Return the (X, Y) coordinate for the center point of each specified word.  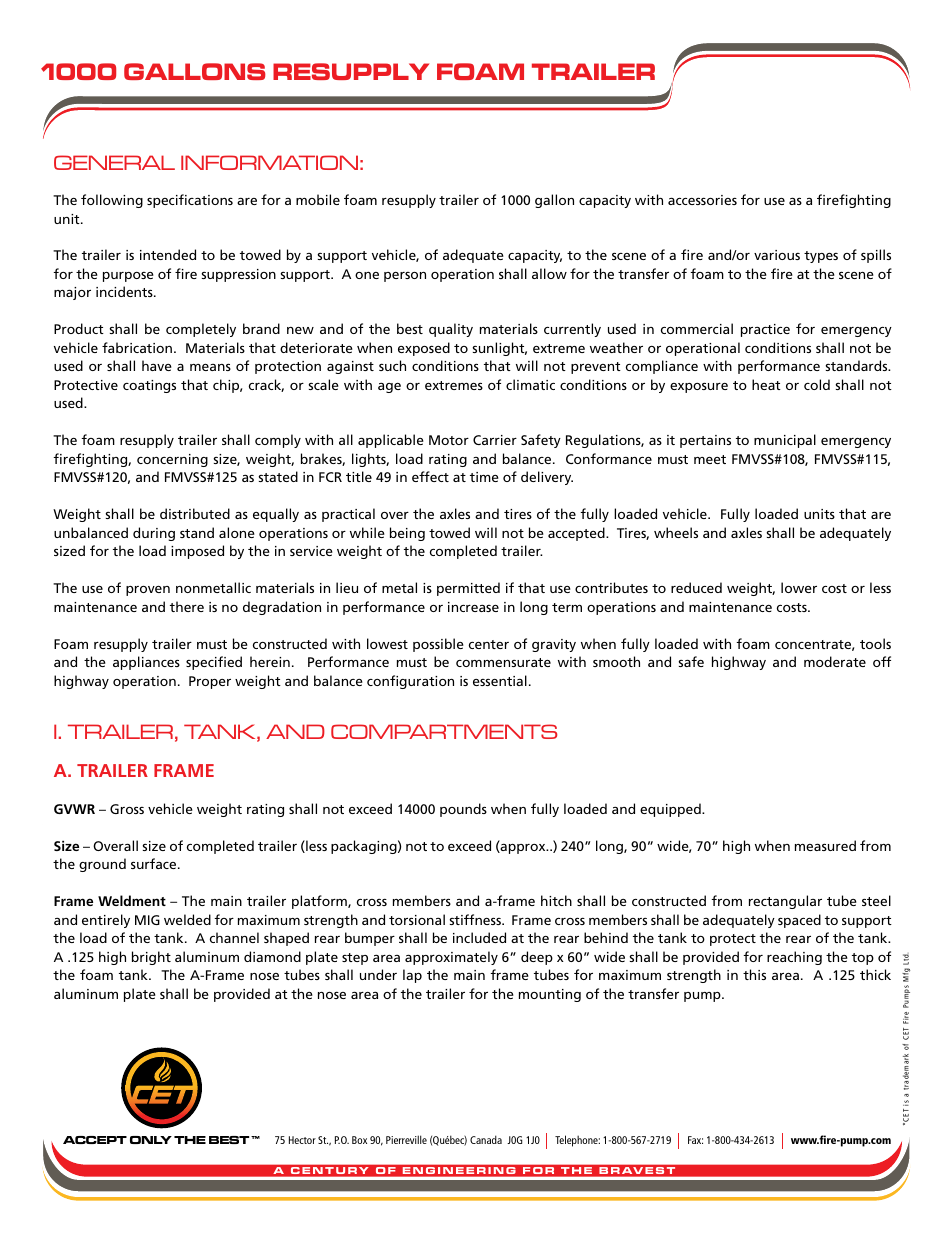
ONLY (151, 1140)
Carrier (495, 440)
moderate (835, 661)
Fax (695, 1140)
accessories (702, 200)
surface (155, 863)
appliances (146, 663)
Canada (486, 1139)
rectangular (785, 902)
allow (549, 273)
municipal (785, 441)
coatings (149, 386)
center (489, 644)
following (112, 201)
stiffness (476, 919)
